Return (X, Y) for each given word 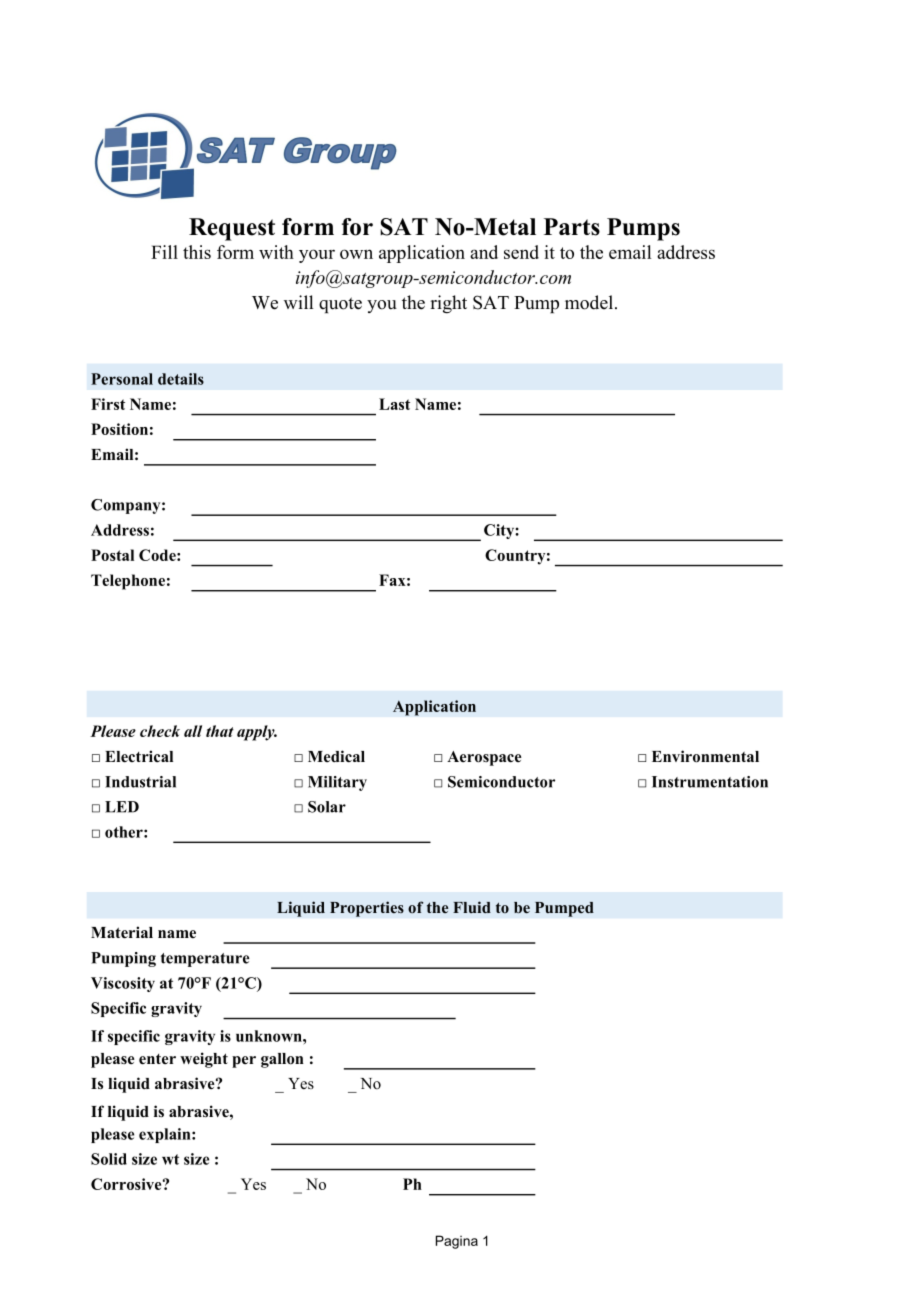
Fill (164, 252)
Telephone (128, 582)
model (590, 302)
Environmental (705, 756)
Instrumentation (710, 782)
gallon (282, 1060)
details (181, 379)
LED (122, 807)
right (448, 304)
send (521, 252)
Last (394, 404)
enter (157, 1059)
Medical (336, 756)
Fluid (472, 907)
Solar (327, 807)
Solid (109, 1159)
